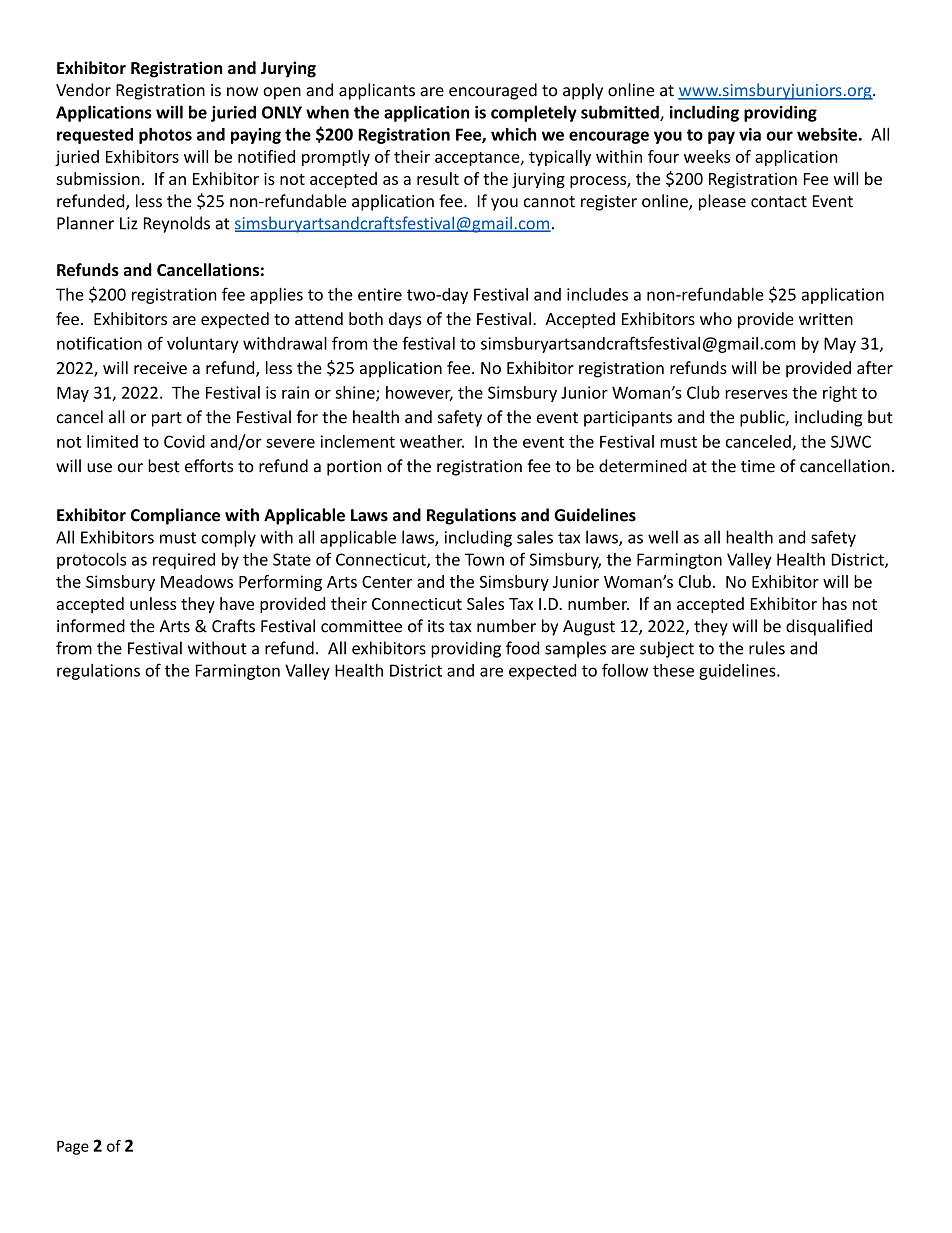 The height and width of the screenshot is (1233, 952). Describe the element at coordinates (625, 670) in the screenshot. I see `follow` at that location.
